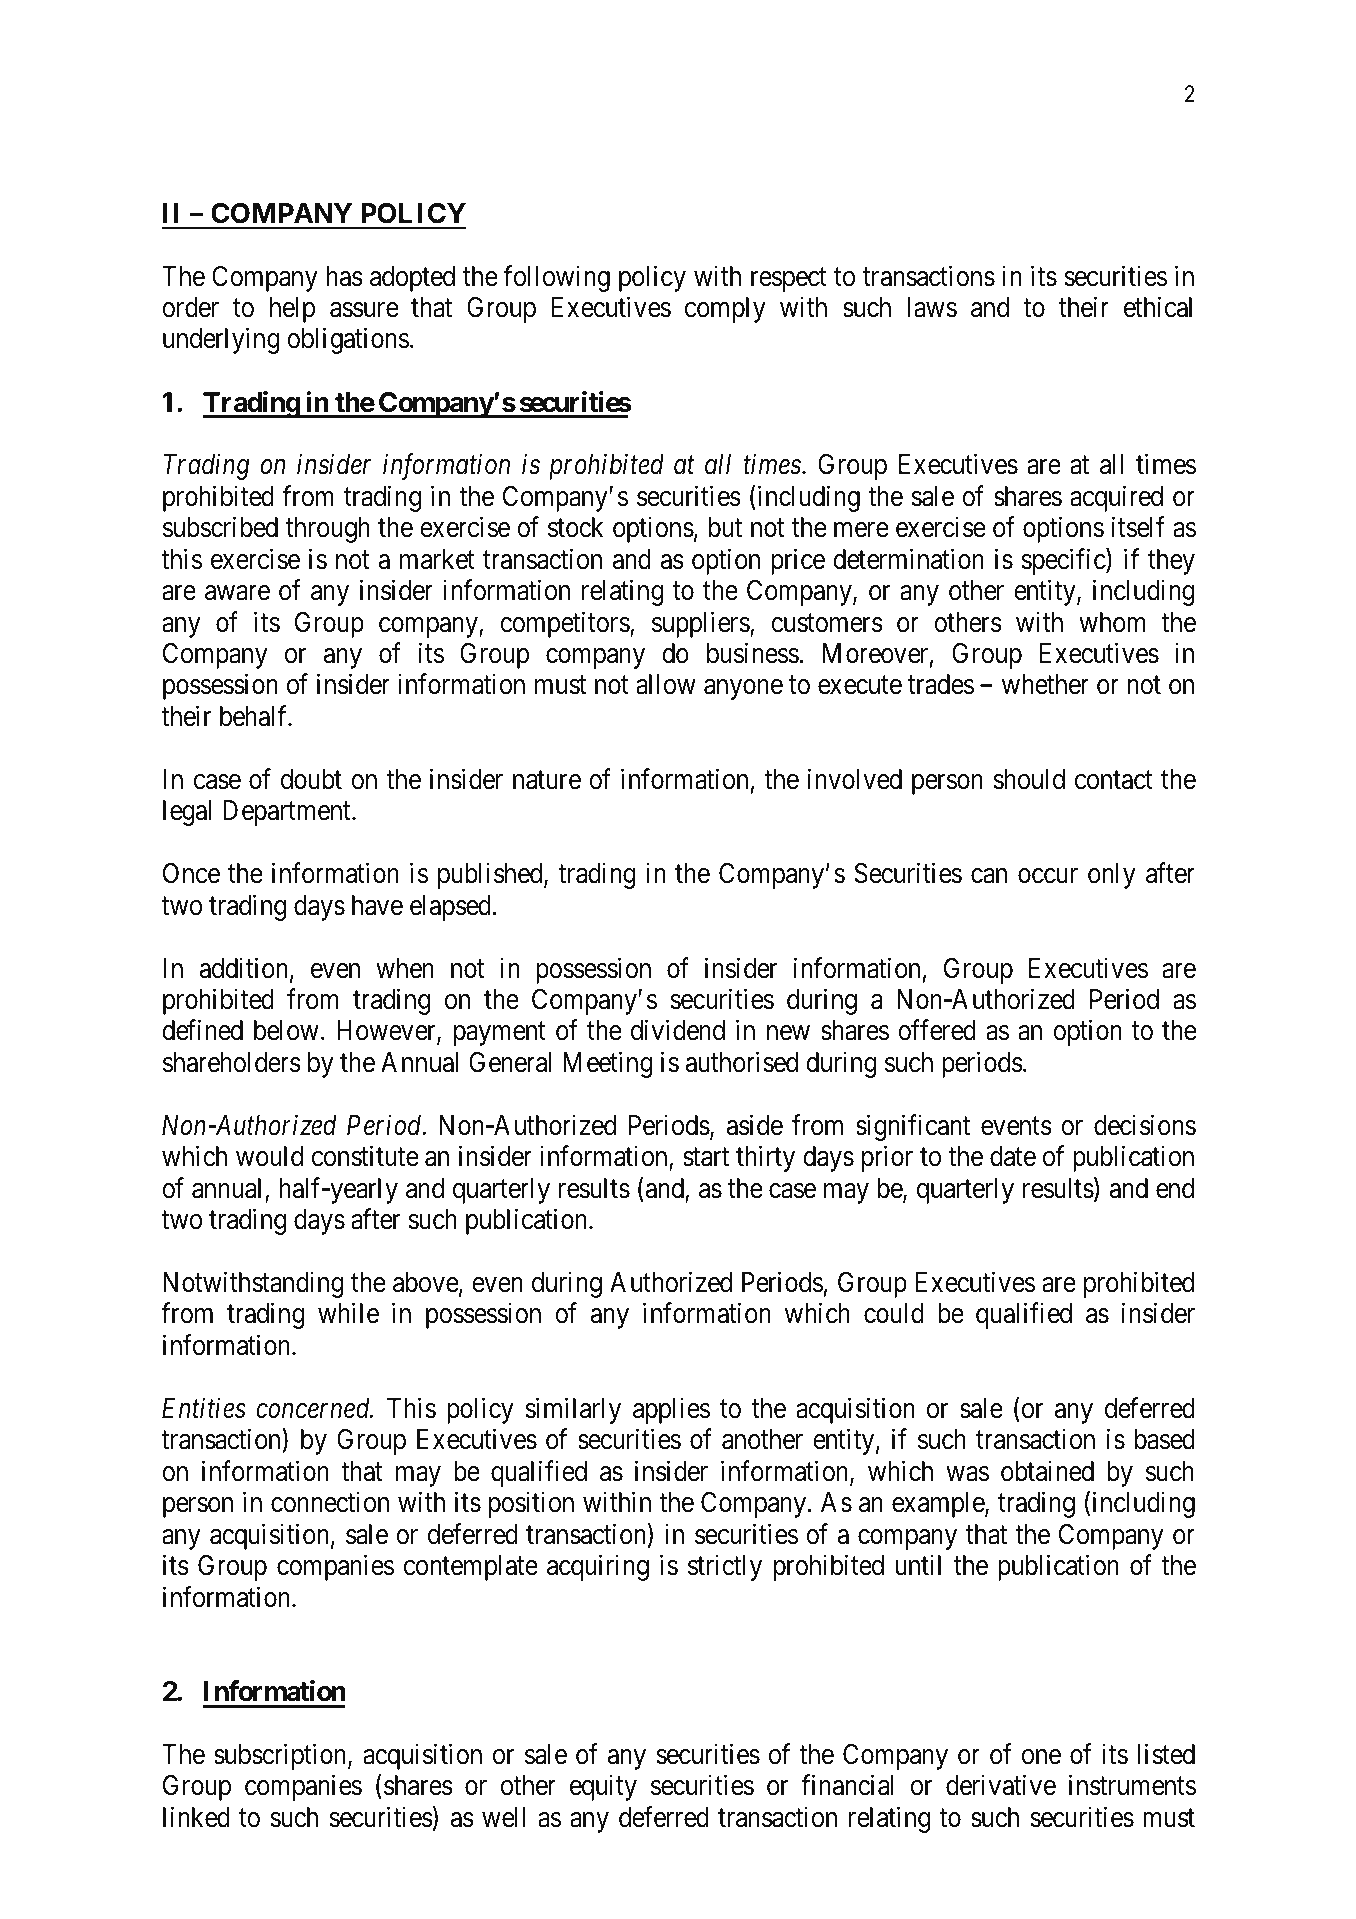 This image has height=1919, width=1356. What do you see at coordinates (1158, 307) in the image?
I see `ethical` at bounding box center [1158, 307].
